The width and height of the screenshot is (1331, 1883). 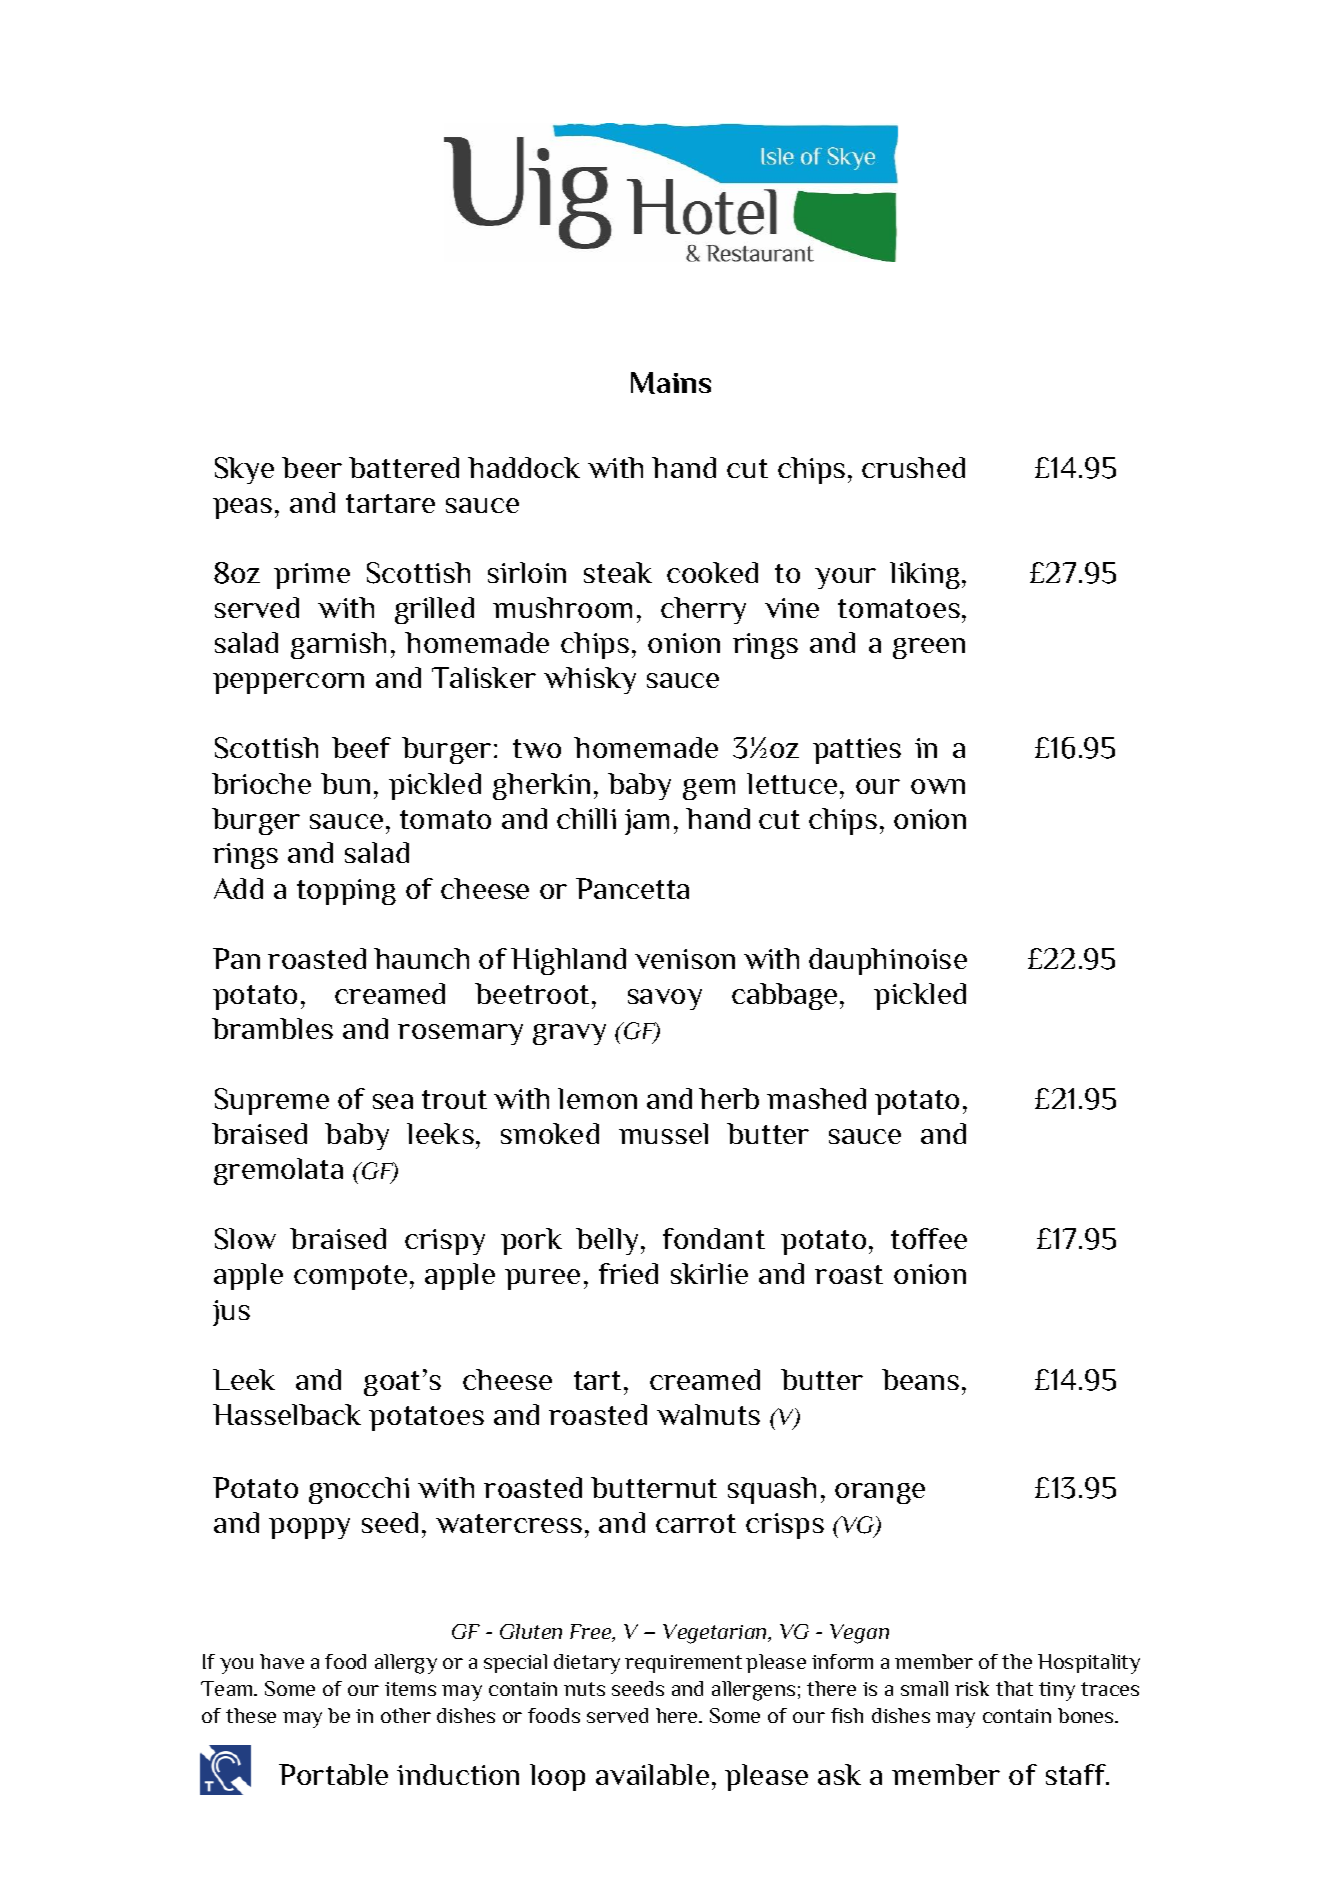 What do you see at coordinates (632, 888) in the screenshot?
I see `Pancetta` at bounding box center [632, 888].
